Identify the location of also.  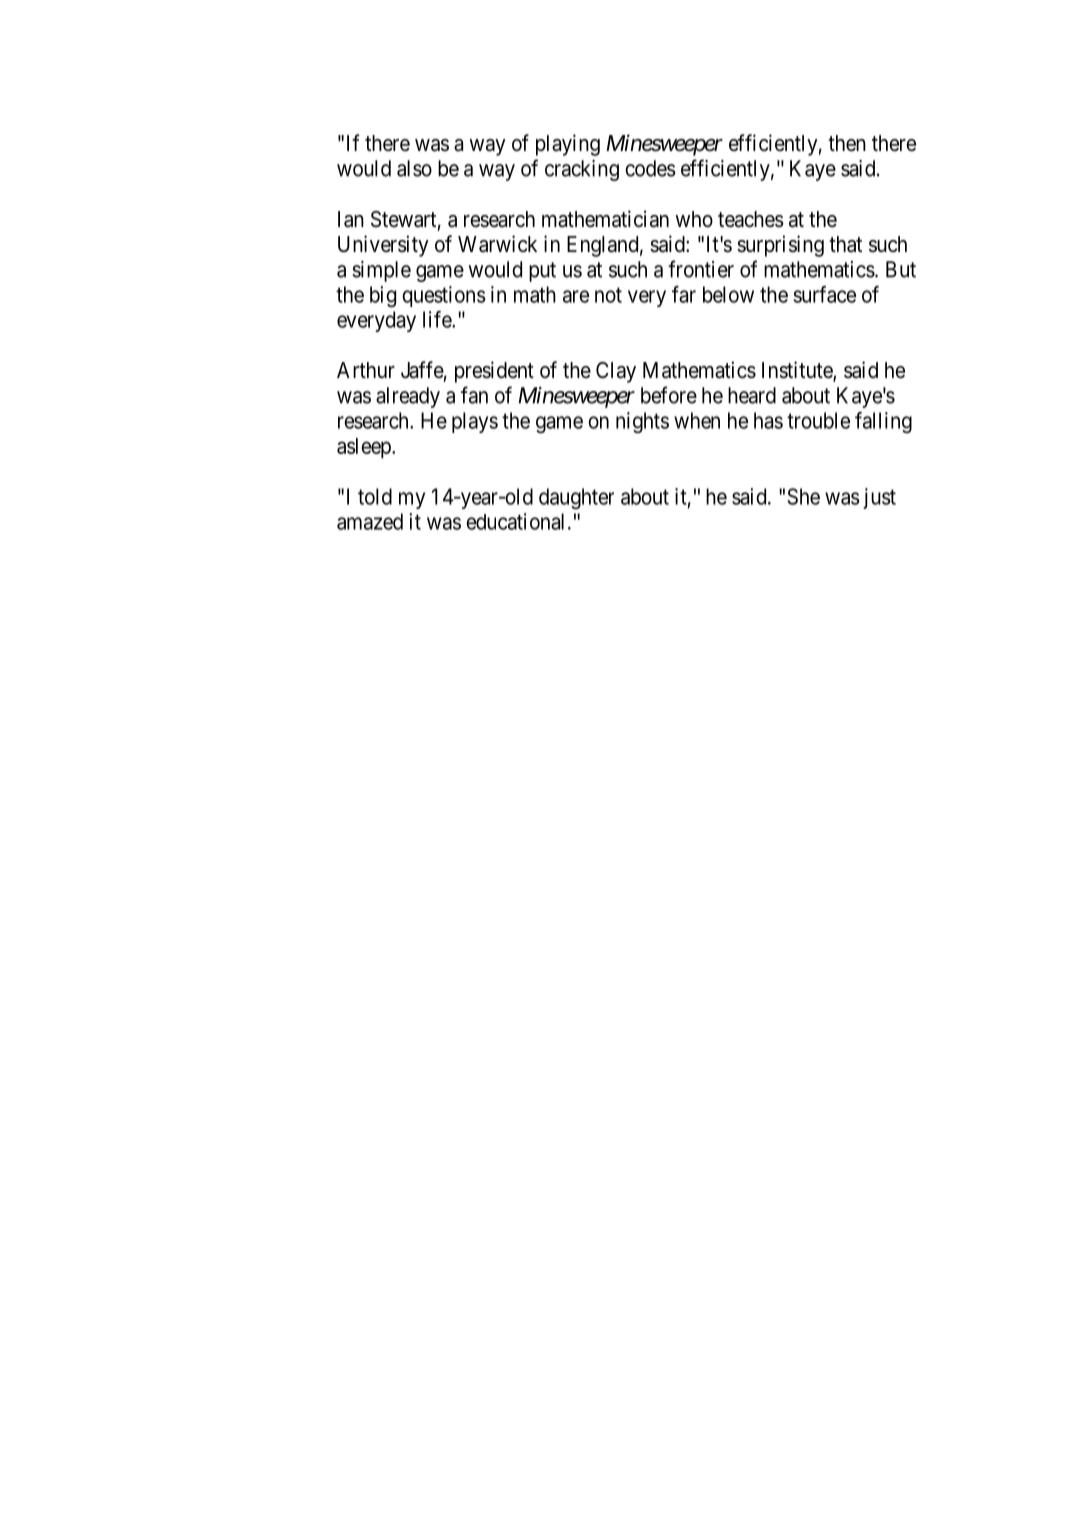
(414, 168).
